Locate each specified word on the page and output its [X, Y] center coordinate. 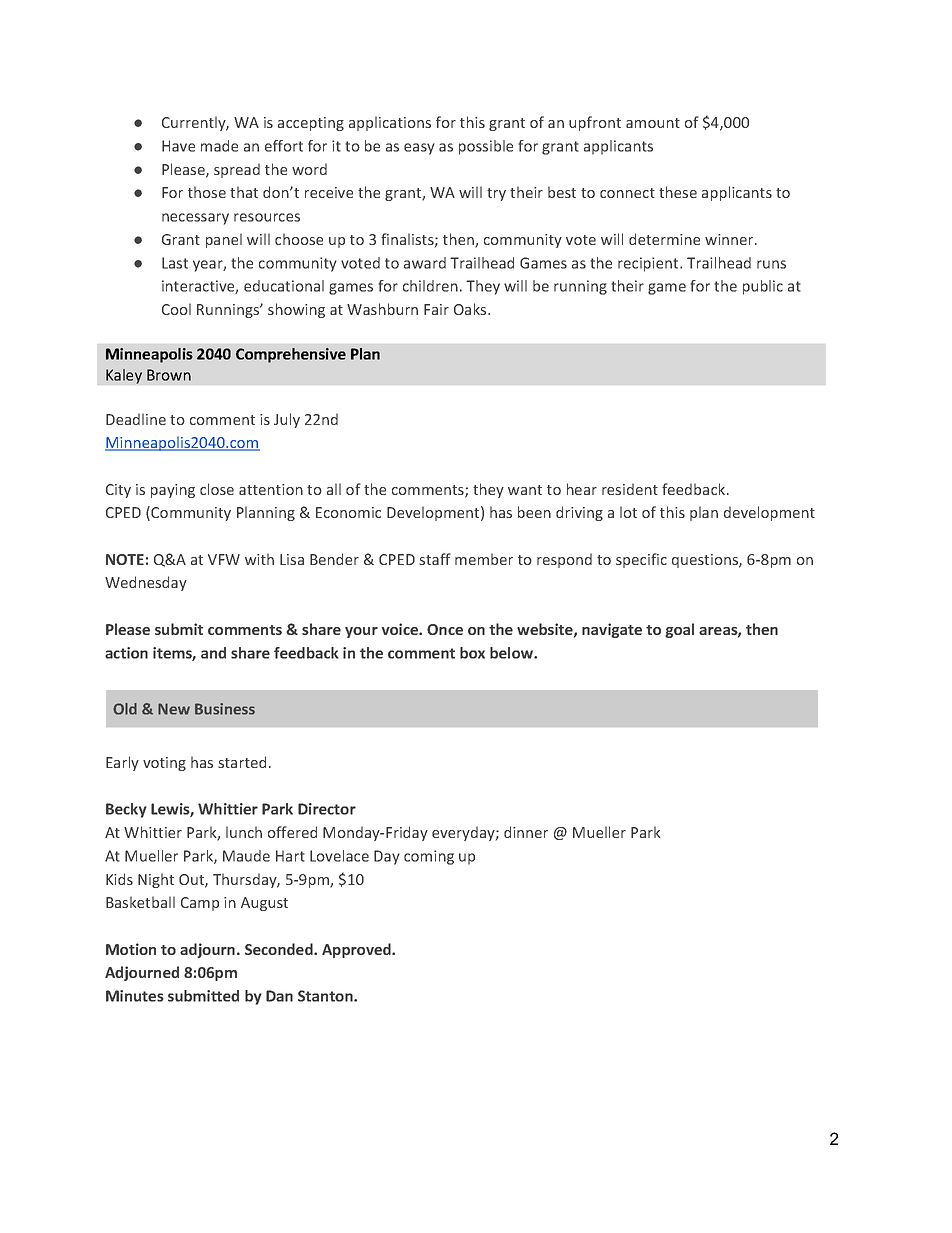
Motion [131, 949]
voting [164, 764]
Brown [169, 375]
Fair [436, 309]
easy [419, 149]
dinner [526, 832]
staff [435, 559]
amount [653, 123]
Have [178, 146]
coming [429, 857]
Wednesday [146, 583]
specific [641, 560]
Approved [357, 950]
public [763, 287]
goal [679, 630]
